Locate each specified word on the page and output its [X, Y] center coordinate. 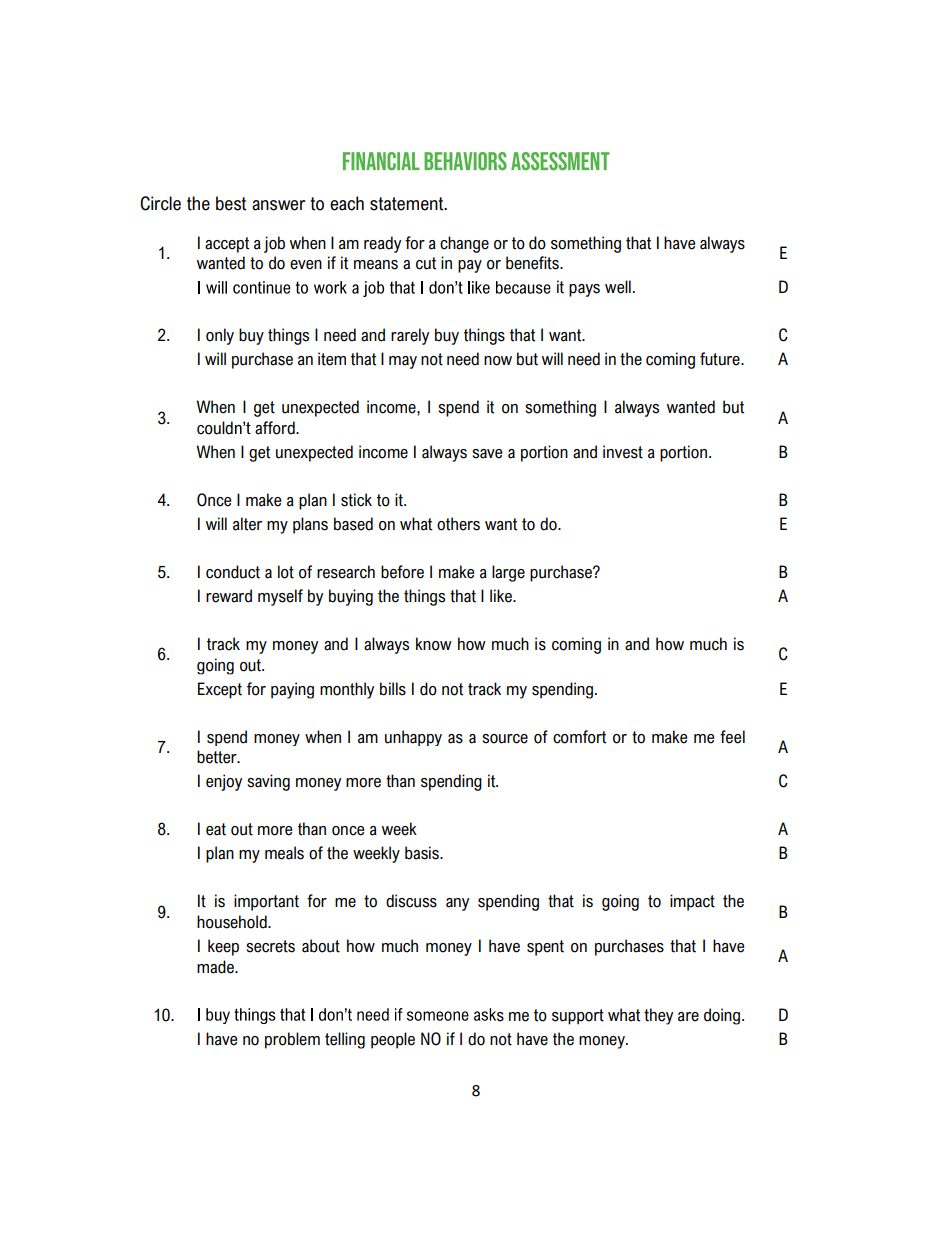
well [618, 287]
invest [623, 452]
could [215, 428]
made [216, 967]
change [464, 244]
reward [229, 596]
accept [227, 245]
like [502, 596]
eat [216, 829]
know [434, 644]
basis [423, 853]
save [487, 454]
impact [692, 902]
